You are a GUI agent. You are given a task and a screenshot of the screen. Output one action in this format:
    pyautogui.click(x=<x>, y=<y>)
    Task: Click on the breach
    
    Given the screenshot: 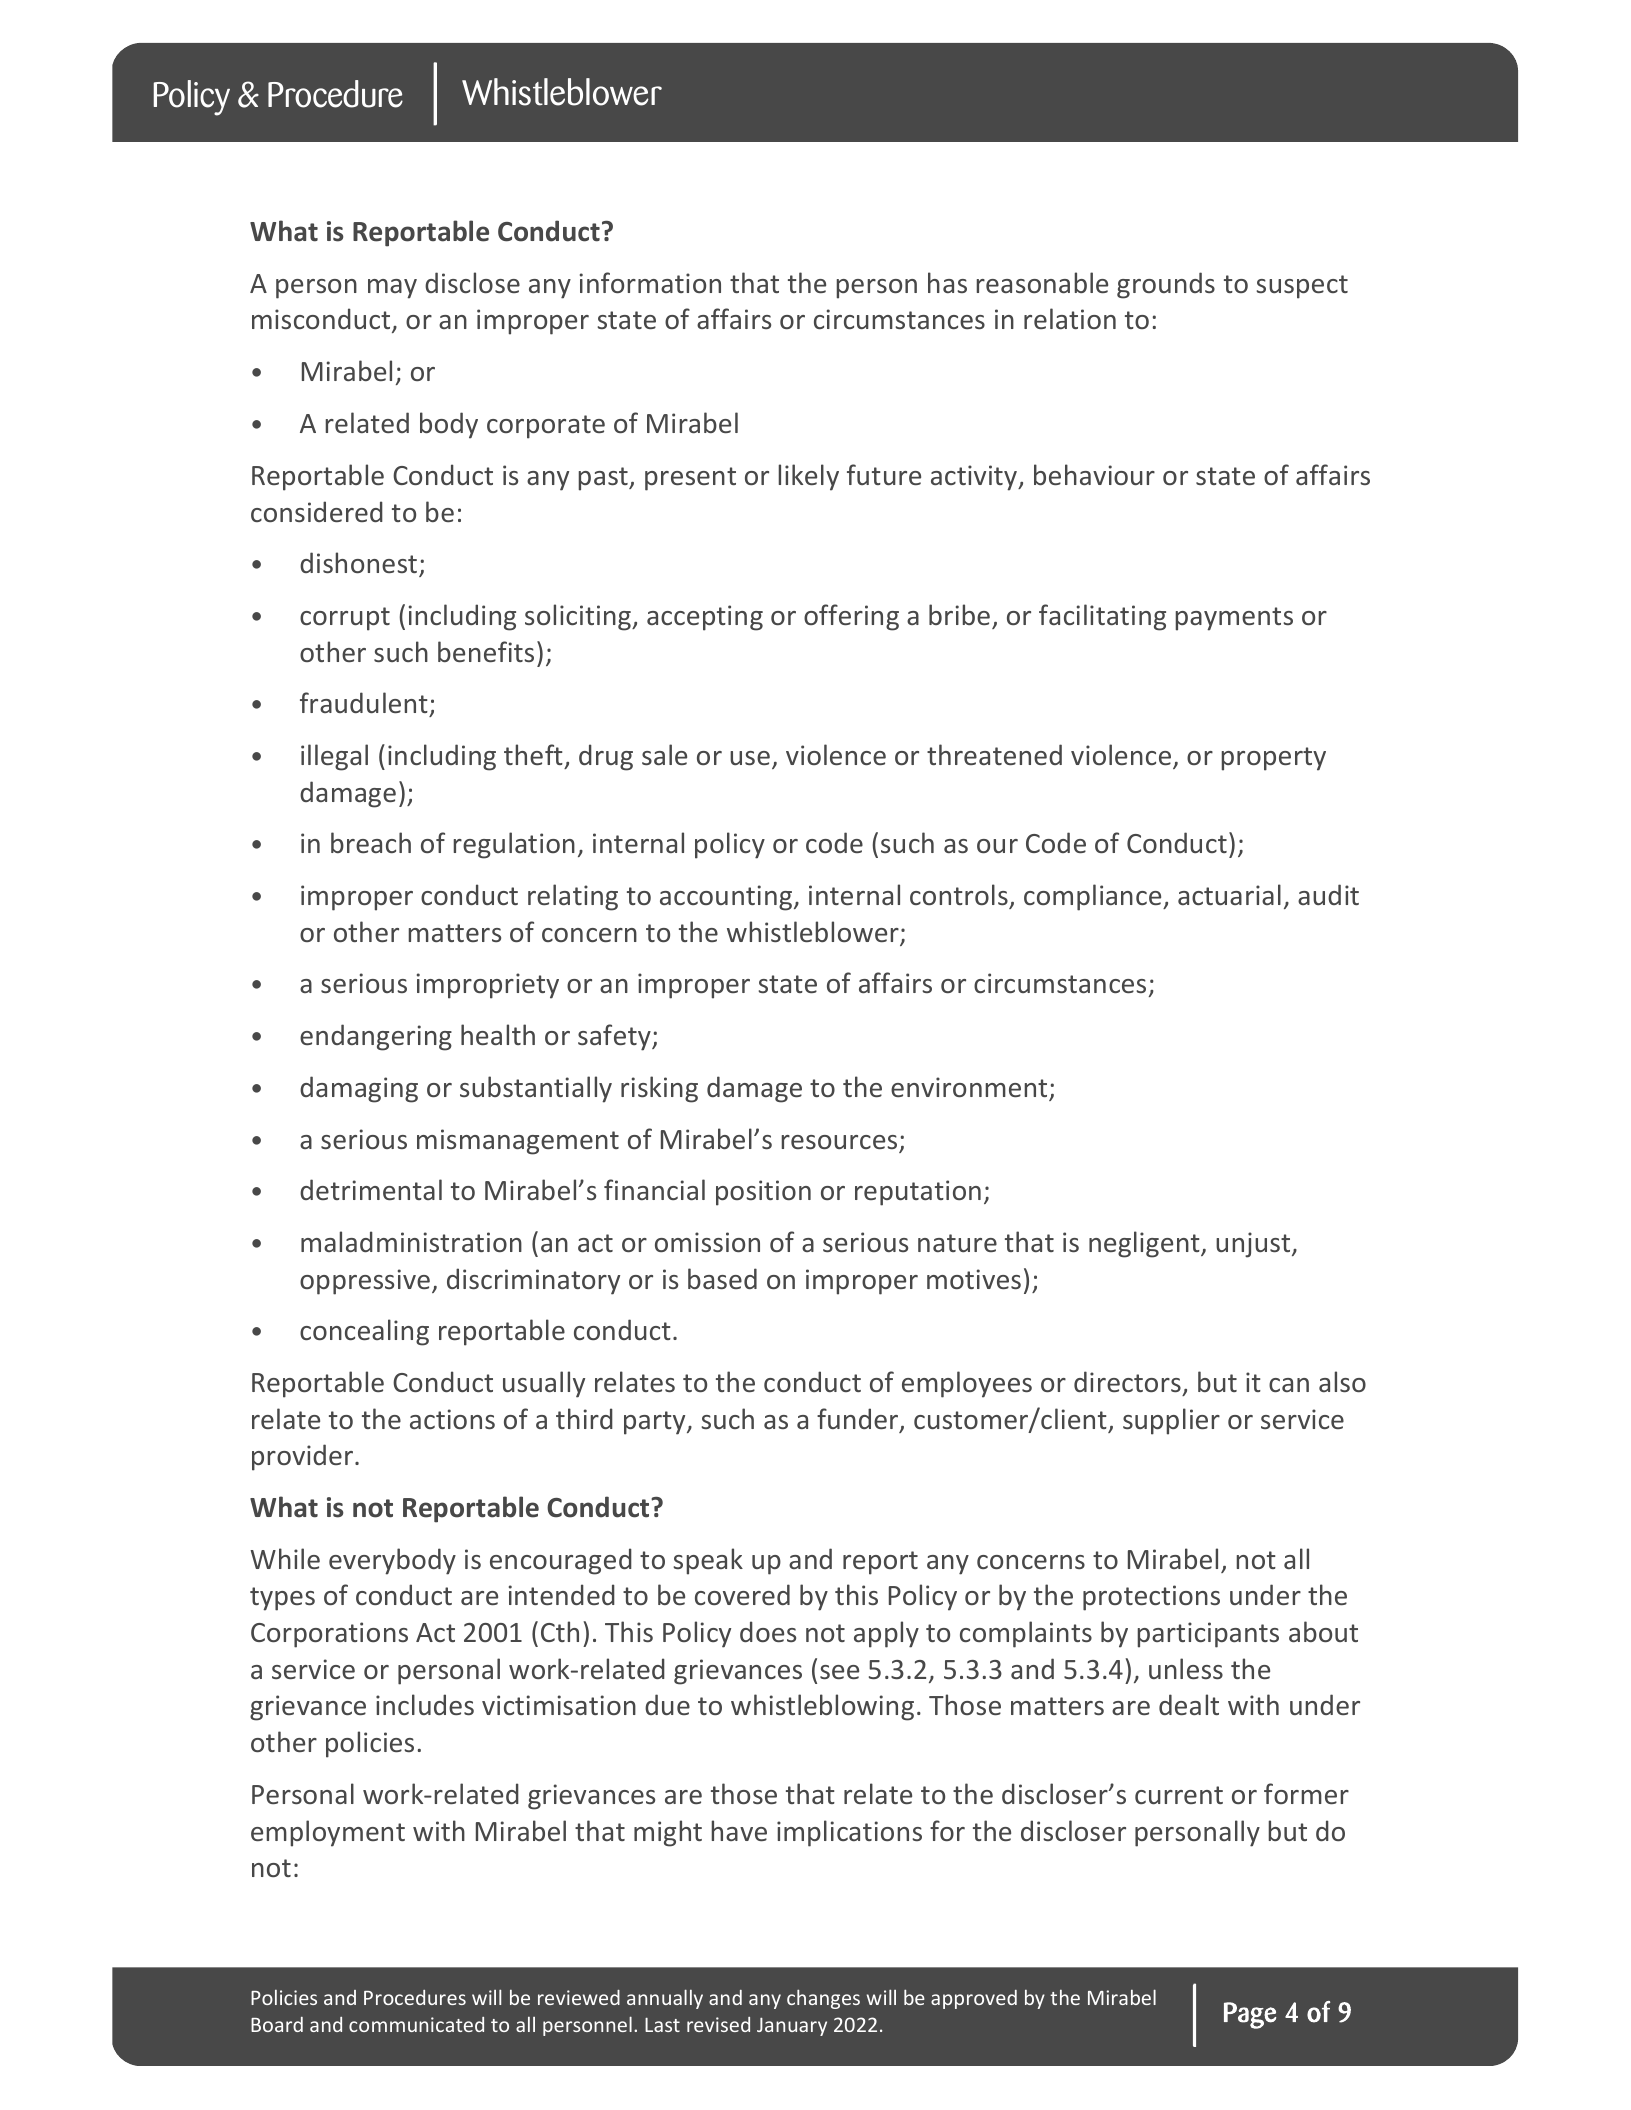 What is the action you would take?
    pyautogui.click(x=371, y=842)
